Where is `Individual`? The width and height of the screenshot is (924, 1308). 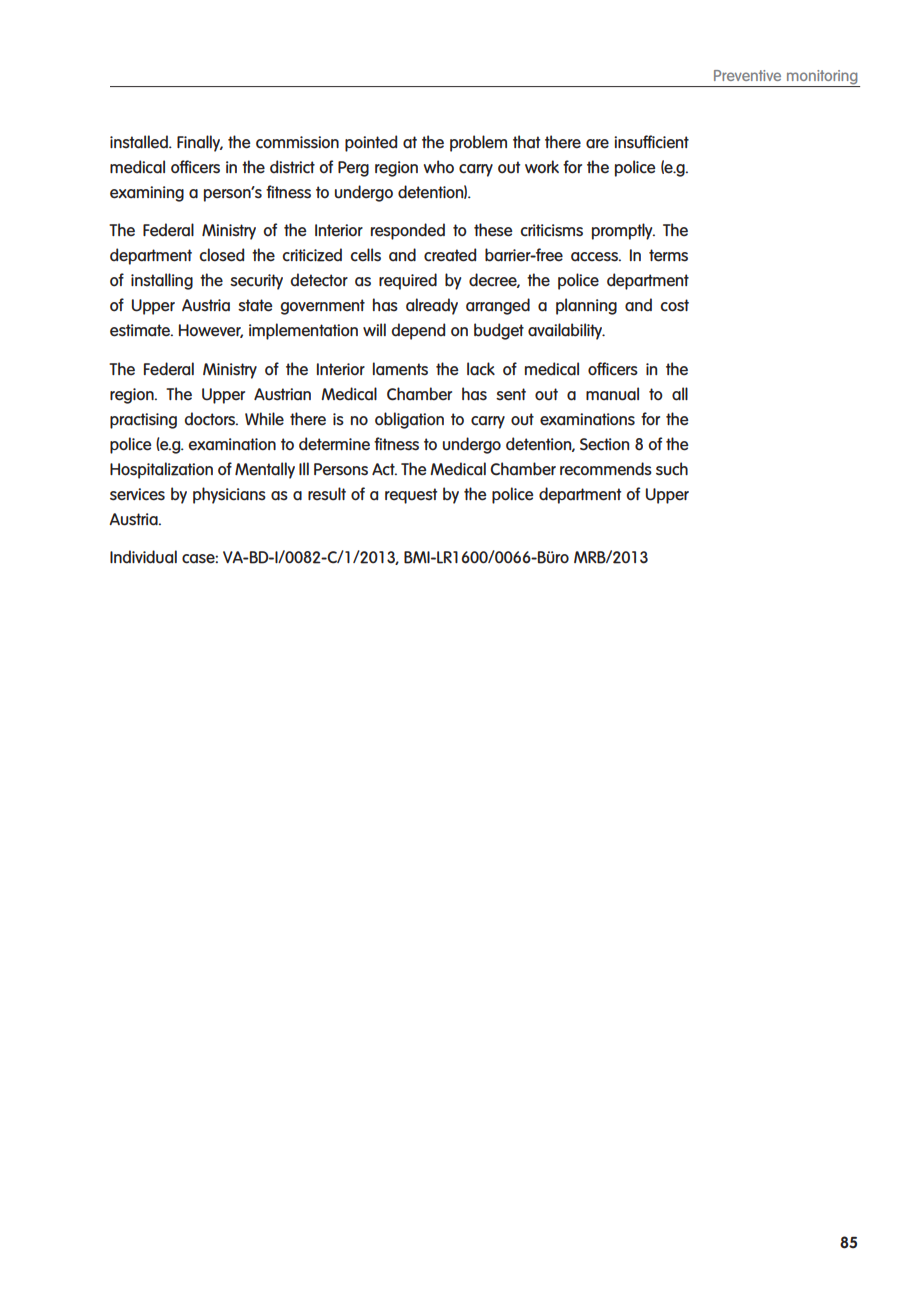
Individual is located at coordinates (143, 557).
